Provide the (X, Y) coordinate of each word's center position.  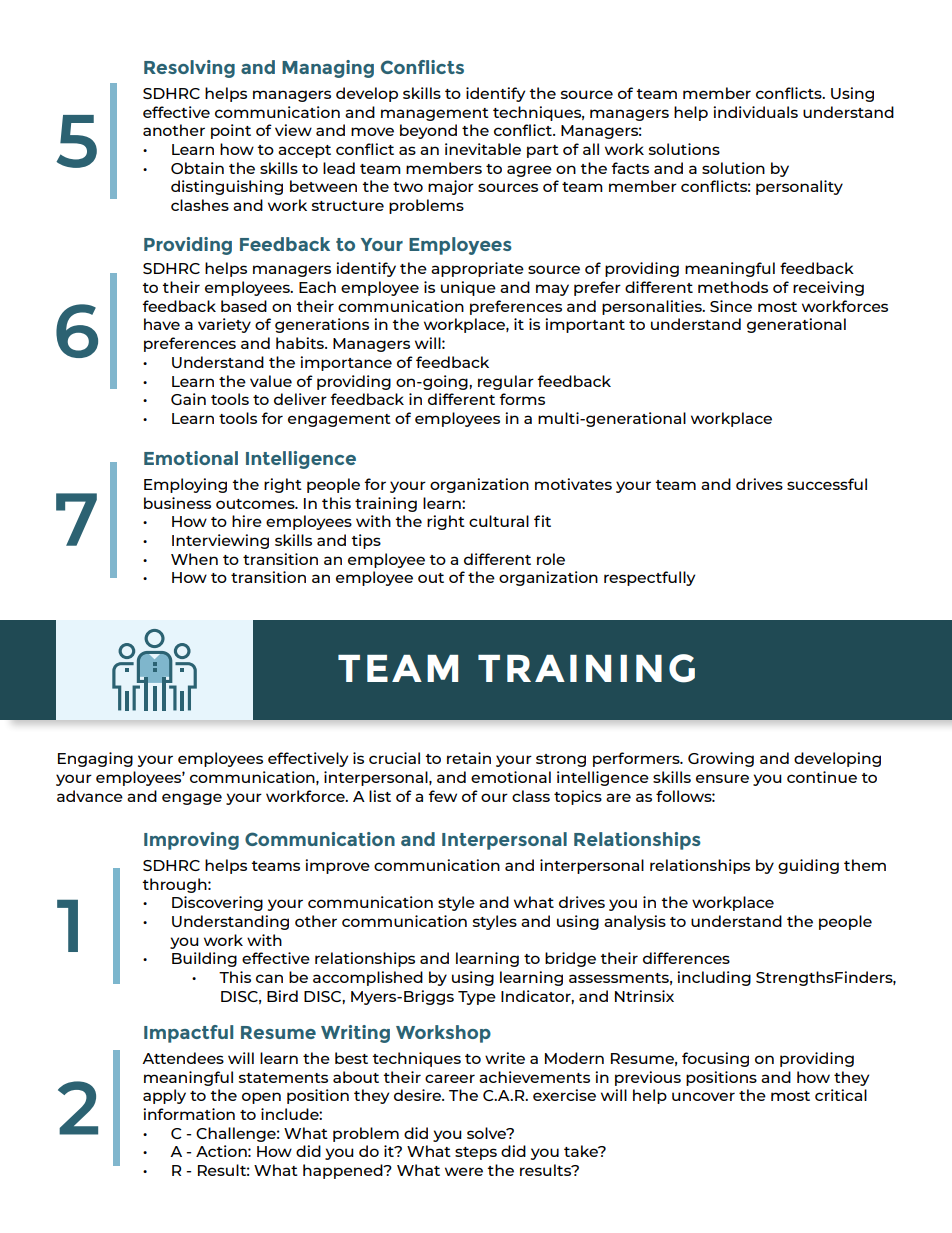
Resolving (189, 69)
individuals (755, 112)
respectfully (649, 578)
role (551, 559)
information (189, 1114)
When (194, 559)
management (435, 114)
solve (488, 1133)
